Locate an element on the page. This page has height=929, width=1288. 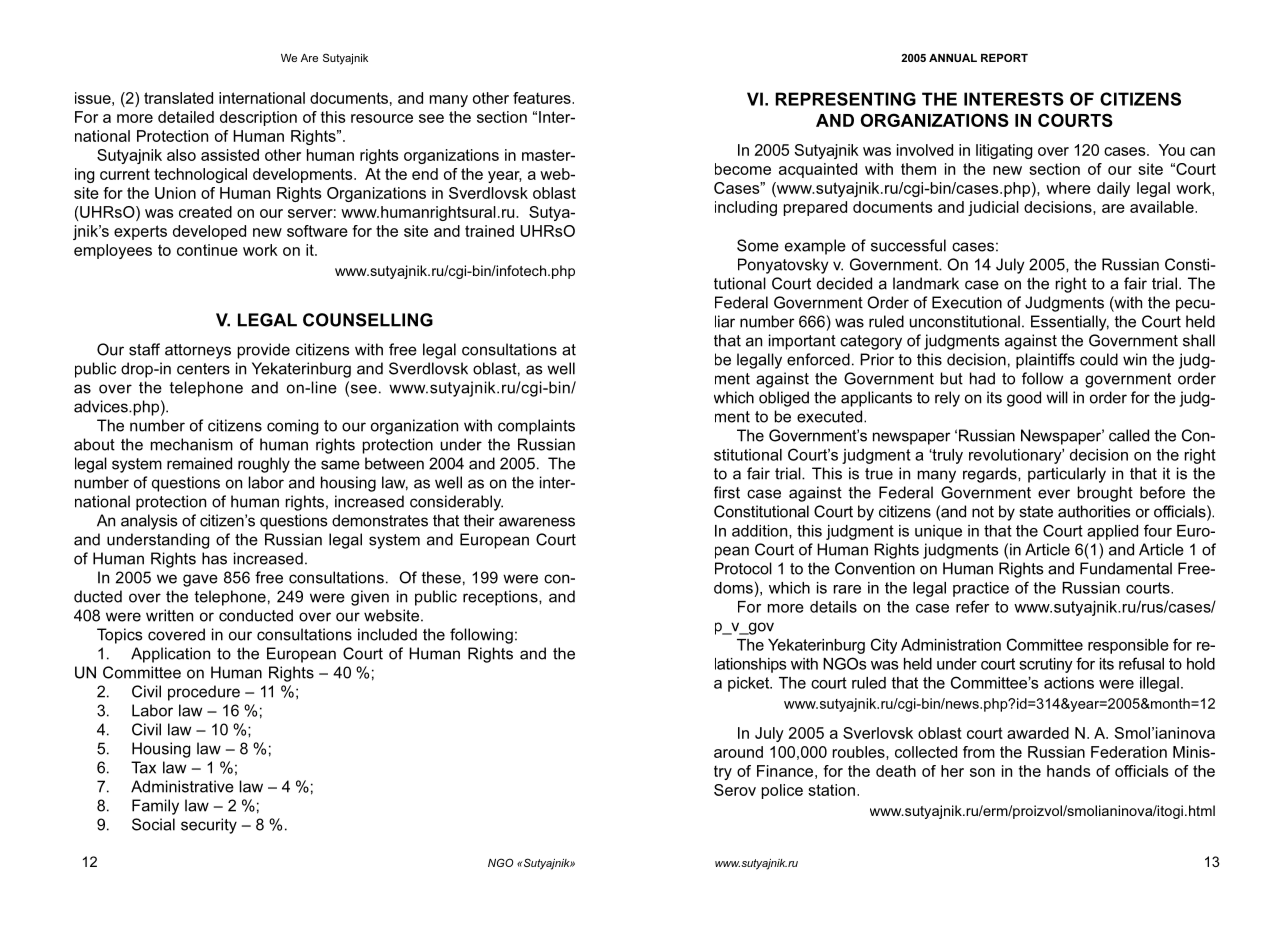
security is located at coordinates (209, 826).
